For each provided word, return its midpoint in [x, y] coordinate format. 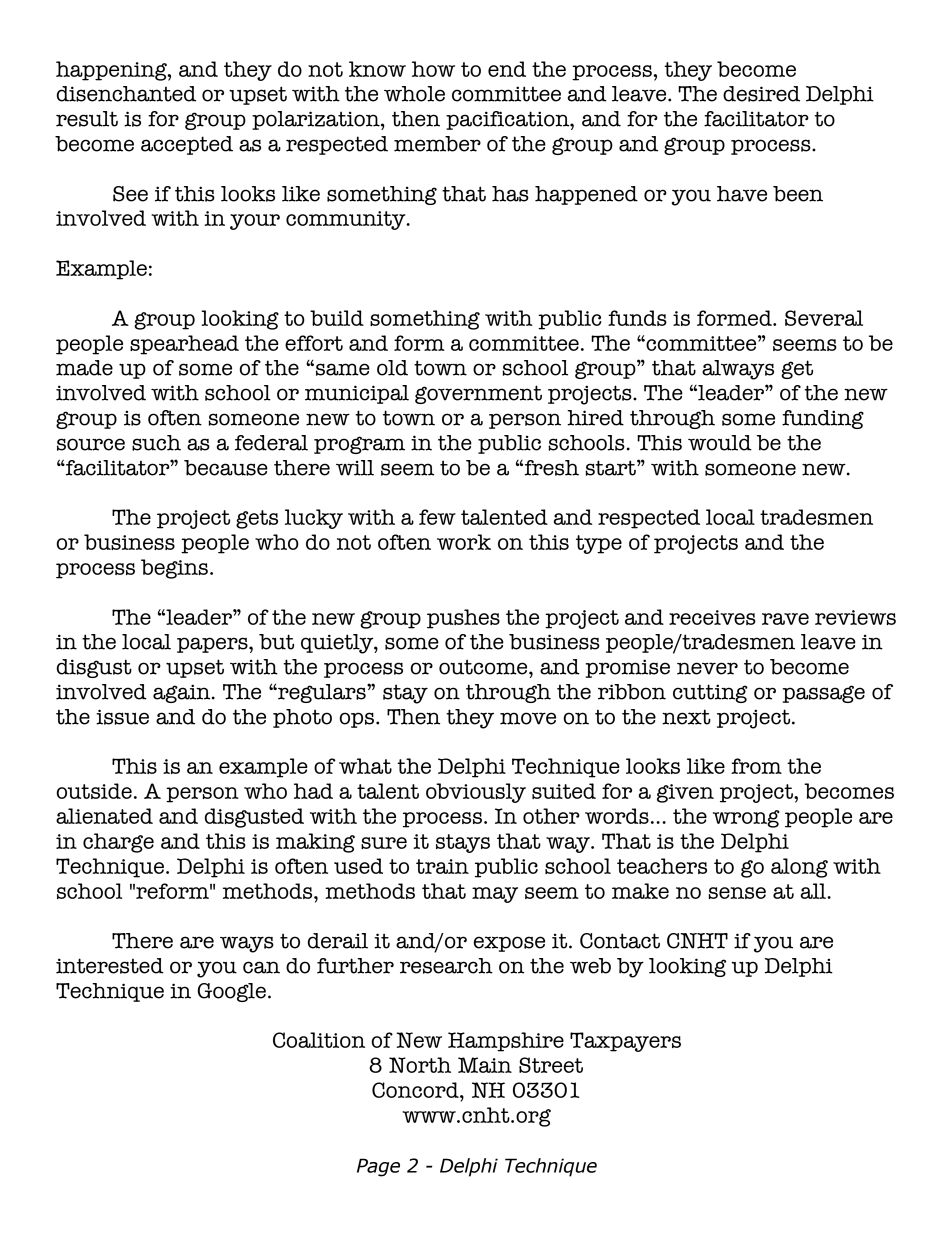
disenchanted [126, 94]
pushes [463, 619]
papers [213, 645]
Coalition [319, 1040]
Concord [416, 1090]
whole [414, 94]
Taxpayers [625, 1042]
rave [785, 619]
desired [761, 94]
